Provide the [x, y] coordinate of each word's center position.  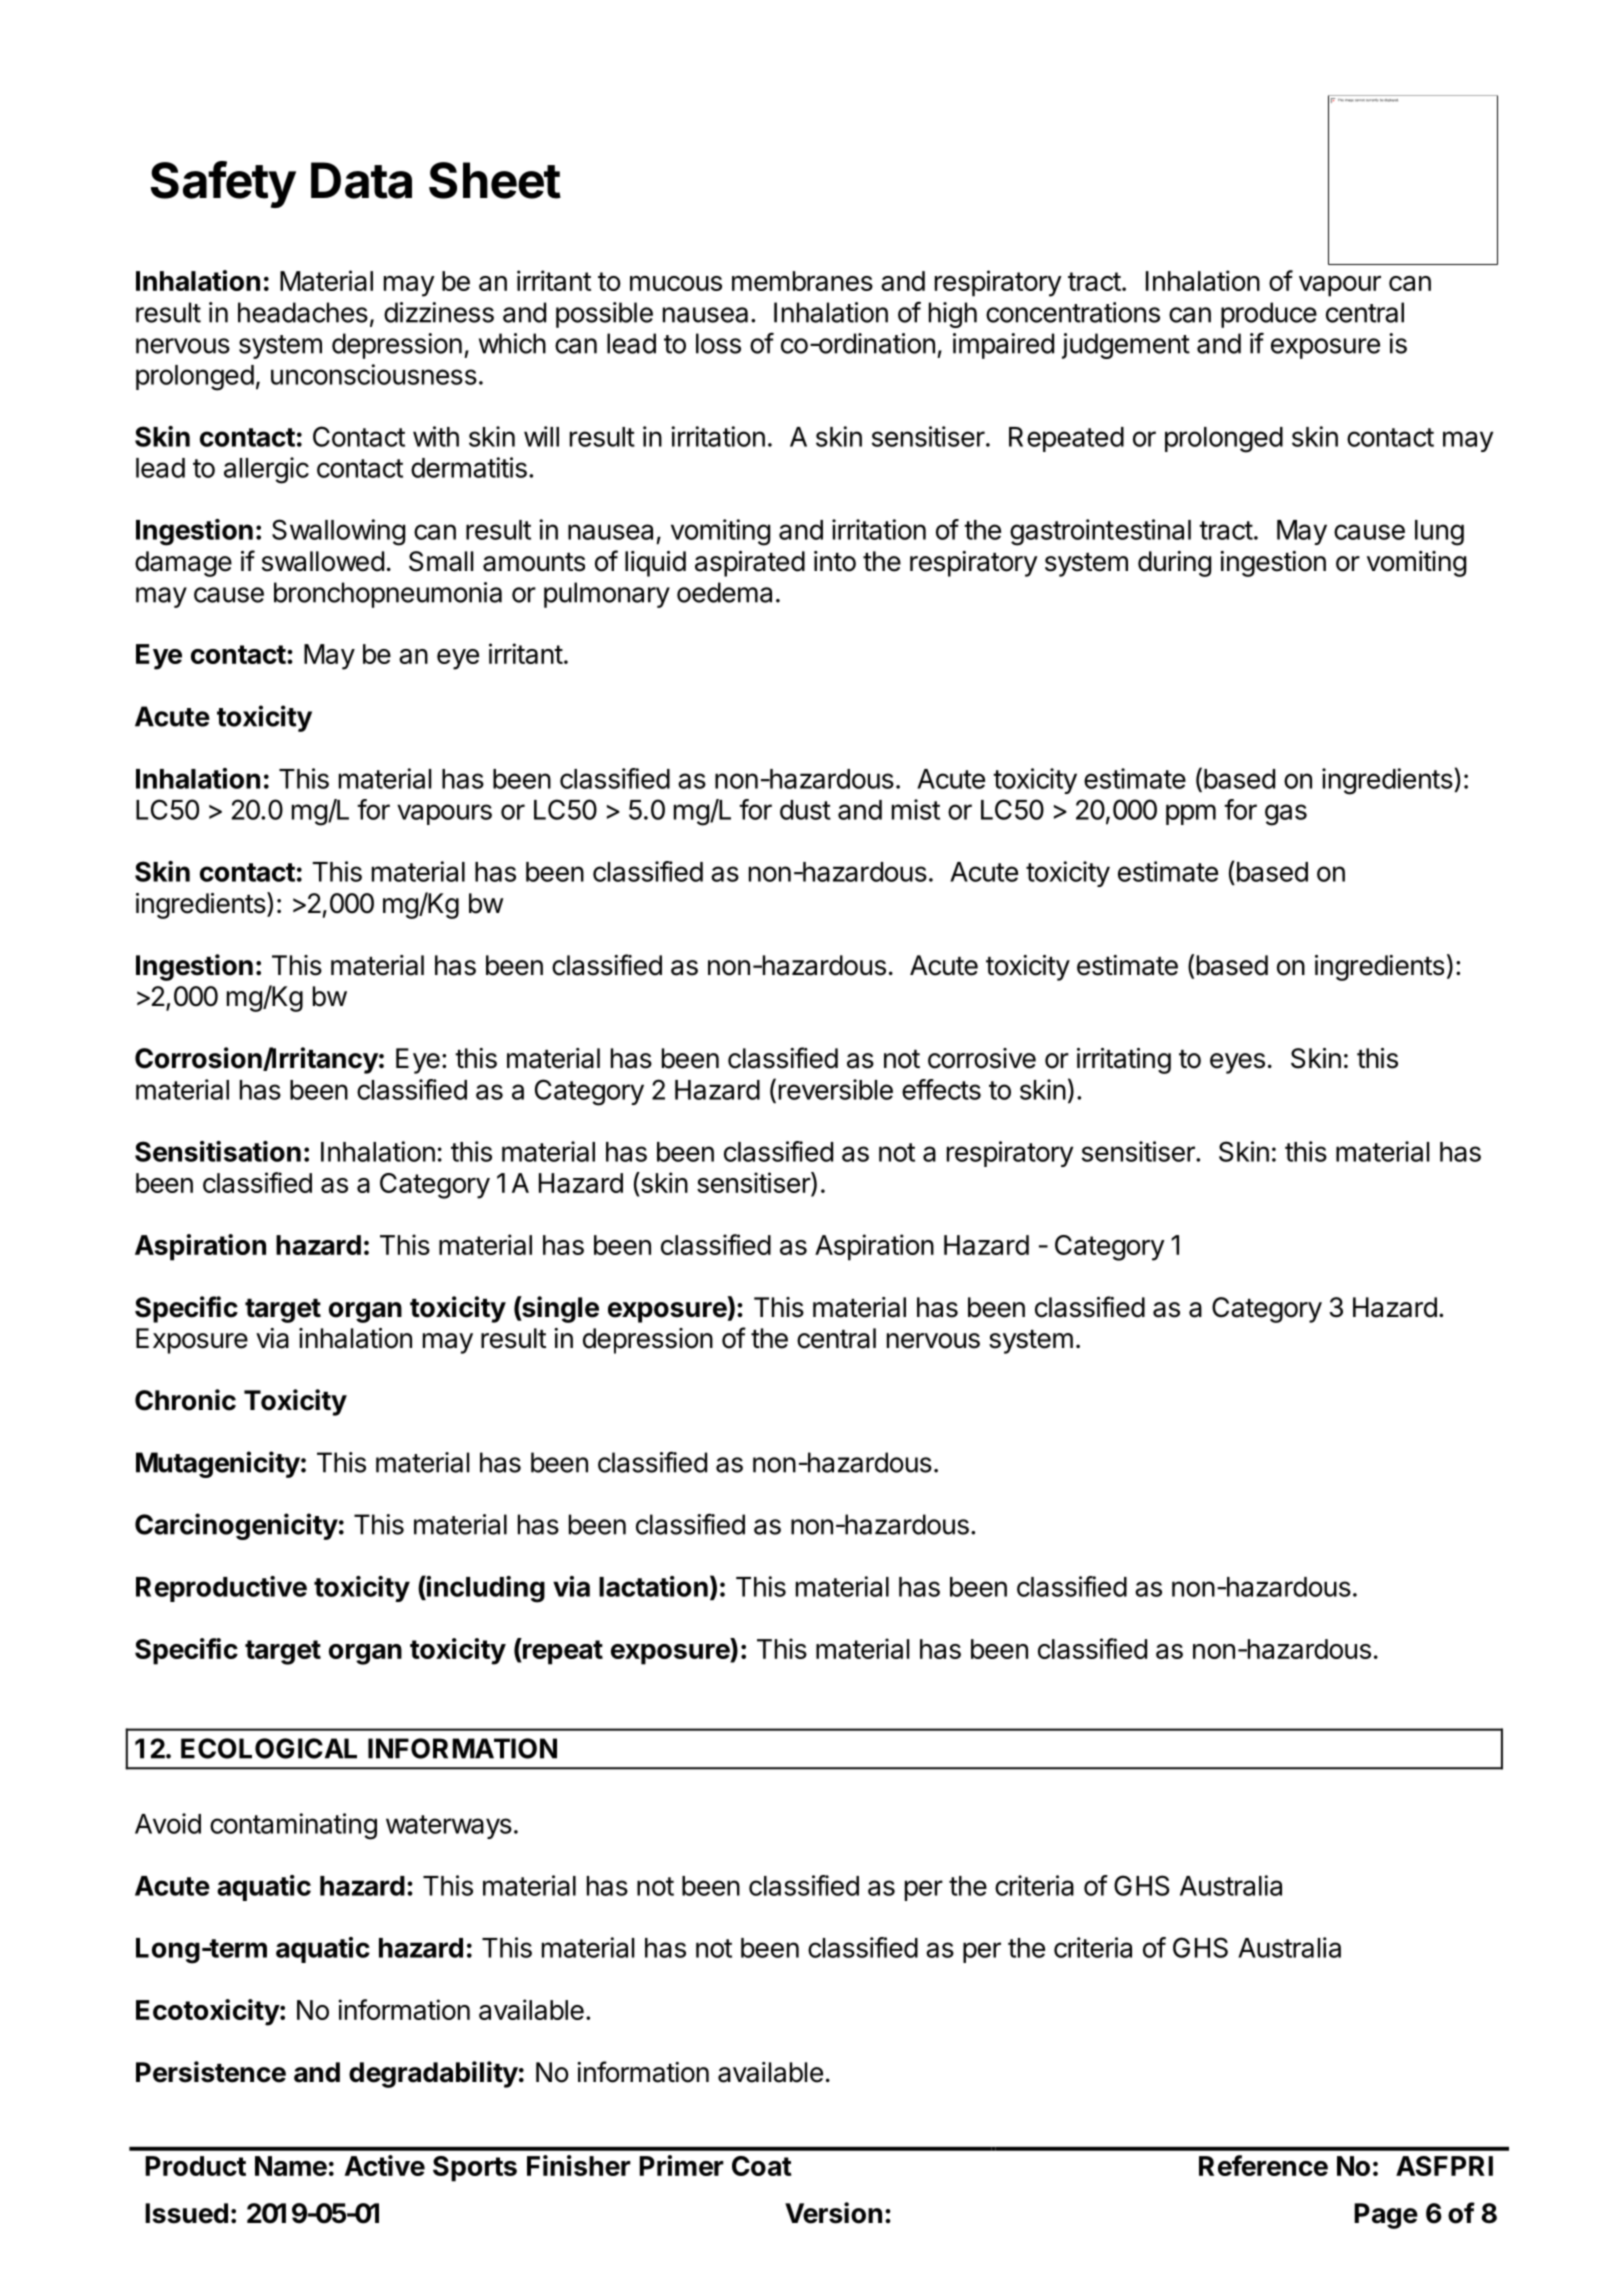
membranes [802, 281]
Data [361, 180]
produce [1269, 315]
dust [805, 810]
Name [291, 2166]
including [485, 1589]
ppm [1191, 814]
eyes [1237, 1063]
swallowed [323, 561]
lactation [653, 1586]
